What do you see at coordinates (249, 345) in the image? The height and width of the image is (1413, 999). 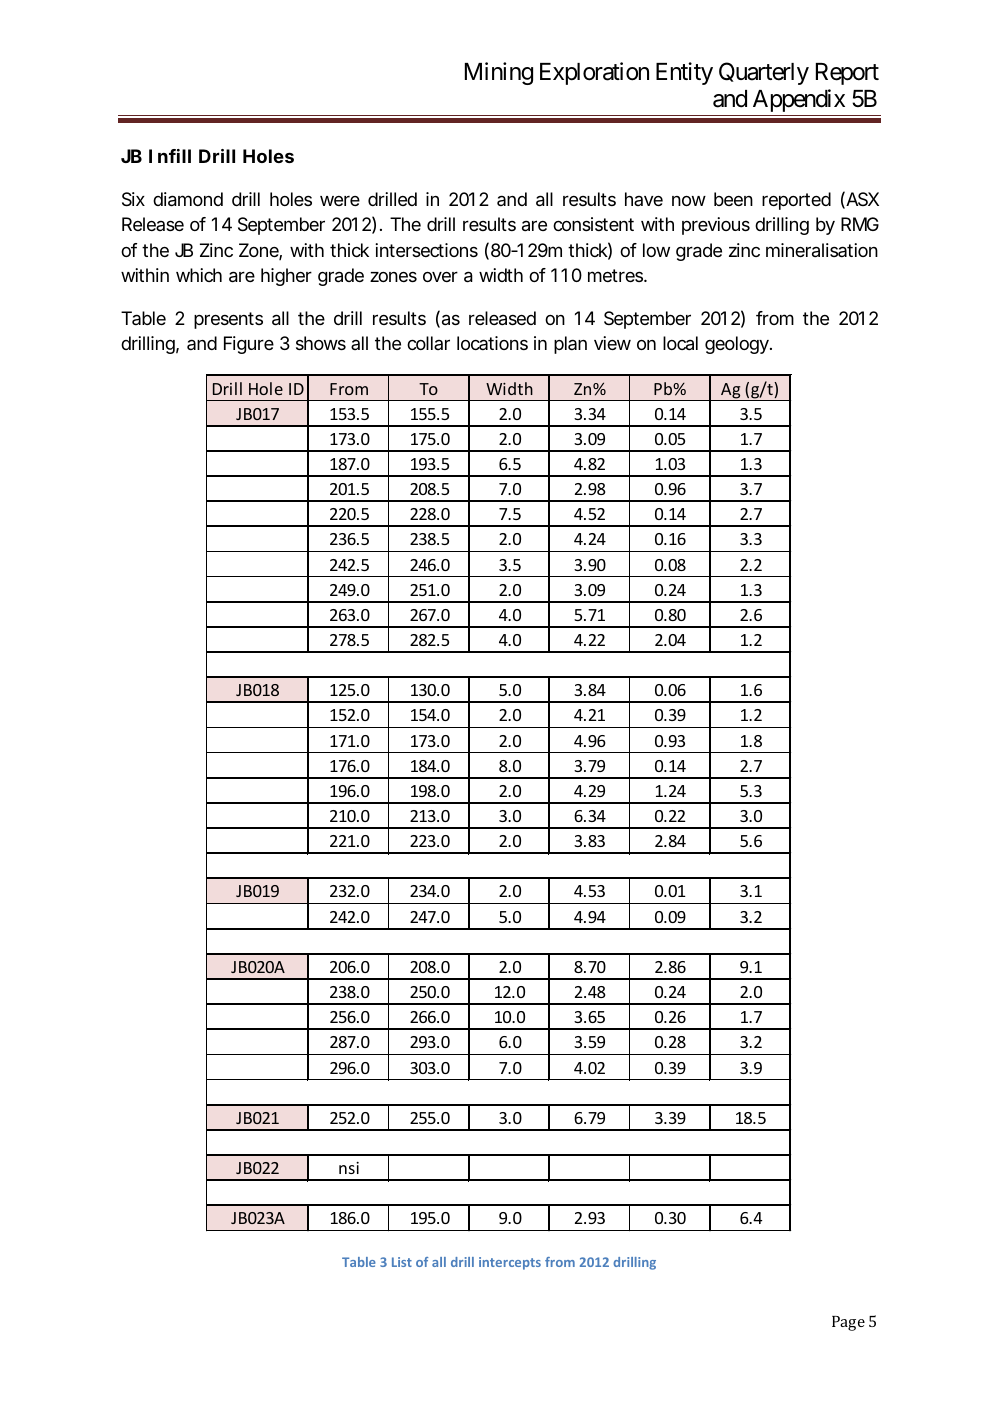 I see `Figure` at bounding box center [249, 345].
